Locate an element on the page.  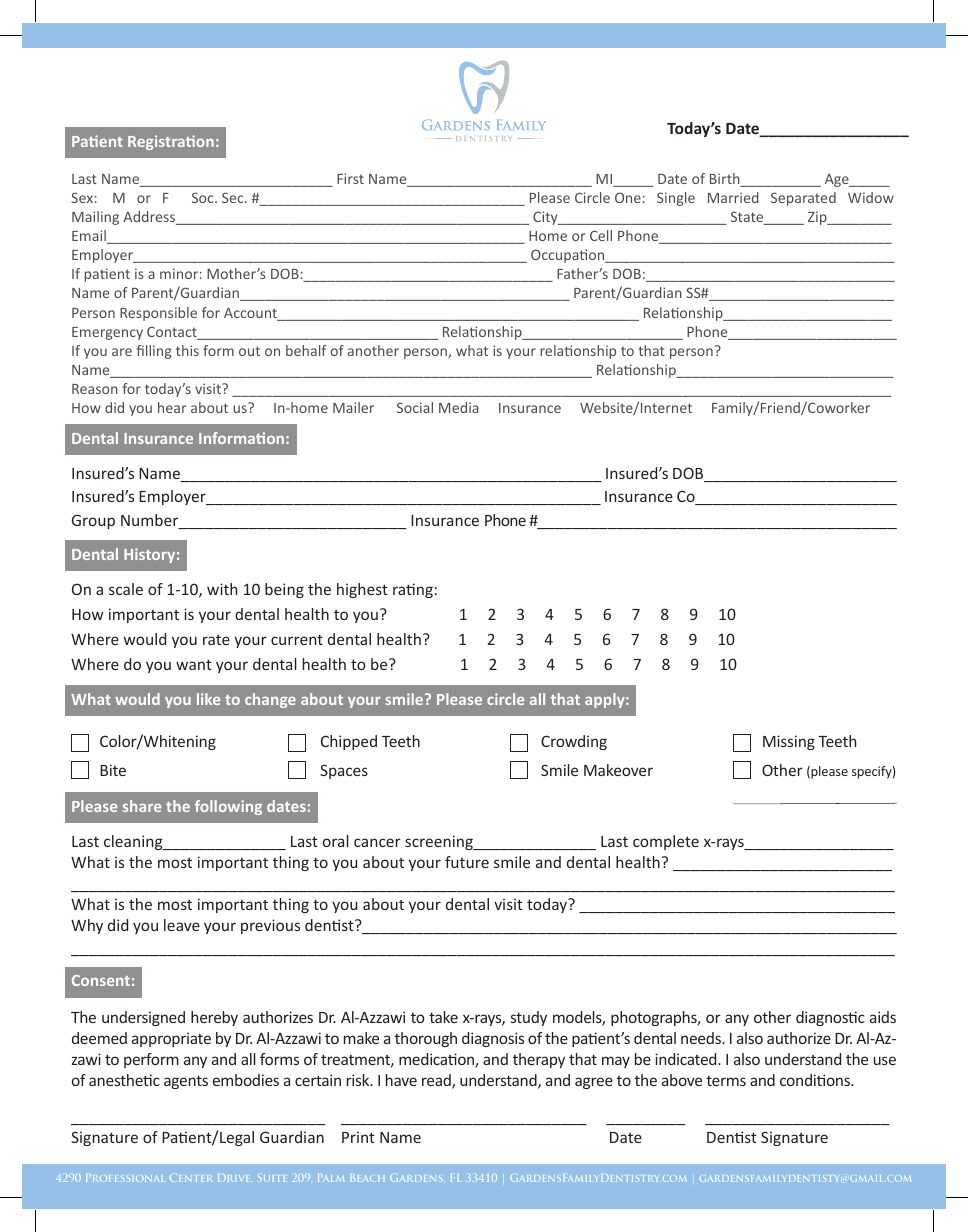
Registration is located at coordinates (171, 142).
